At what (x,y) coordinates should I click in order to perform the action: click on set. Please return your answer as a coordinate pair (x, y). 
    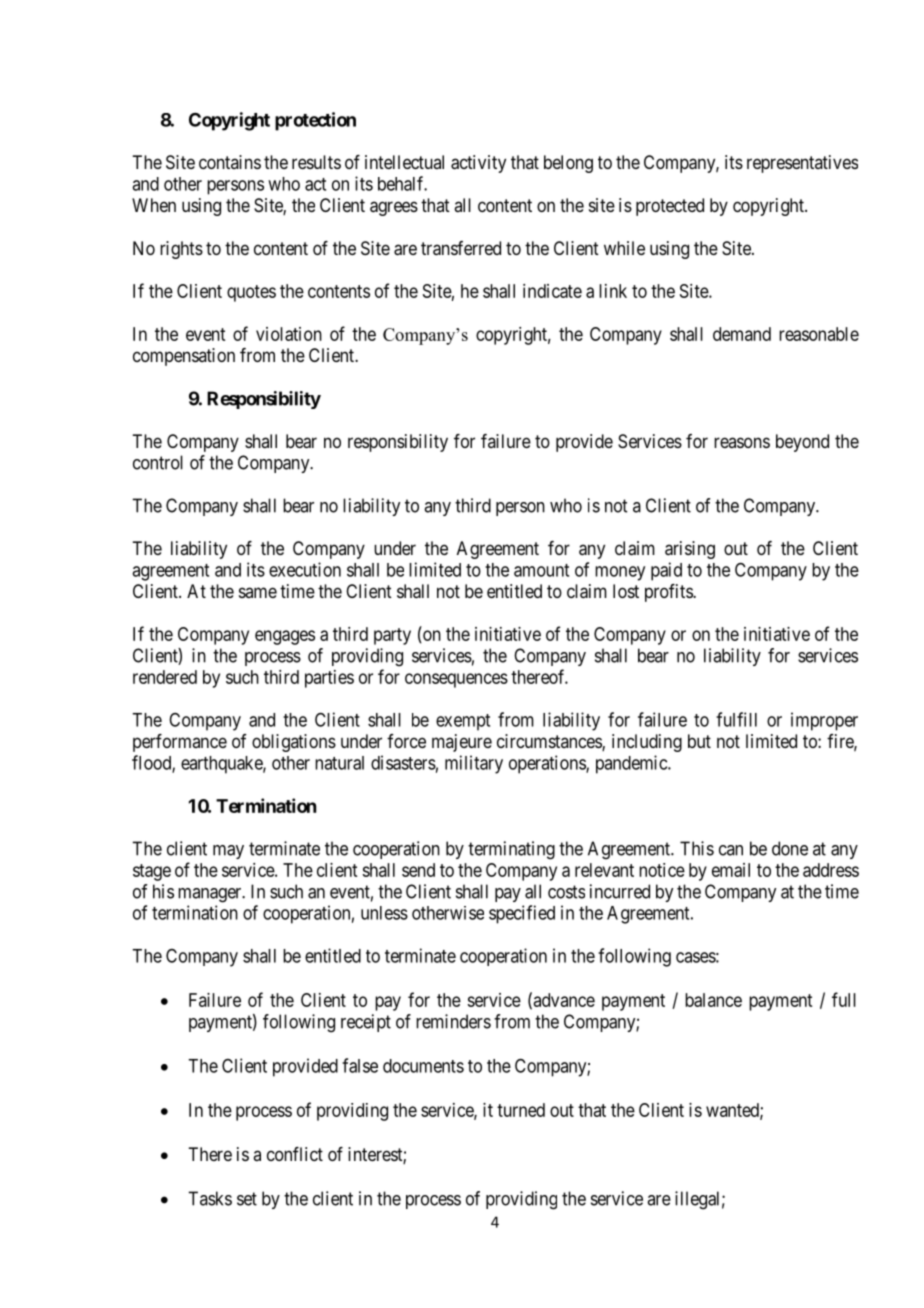
    Looking at the image, I should click on (247, 1199).
